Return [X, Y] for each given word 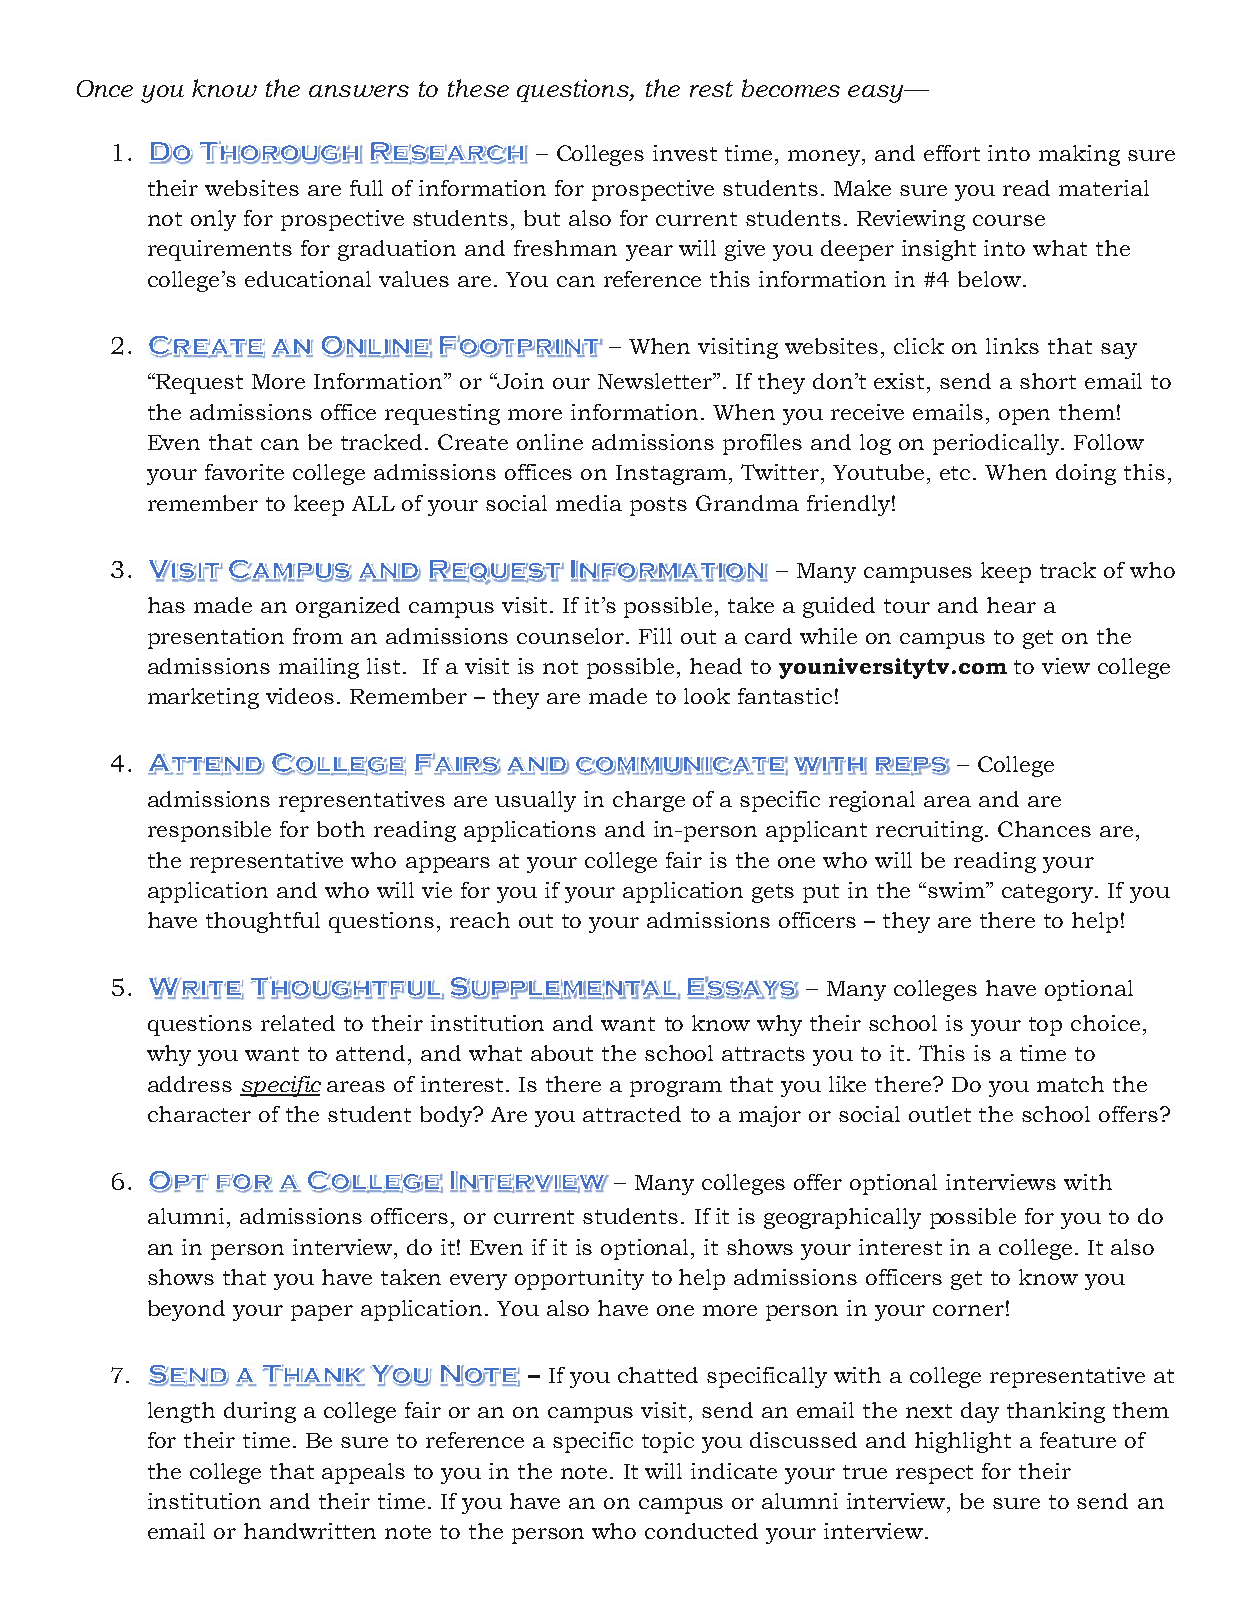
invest [685, 153]
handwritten [310, 1531]
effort [952, 153]
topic [668, 1442]
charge [649, 801]
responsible [209, 831]
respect [934, 1474]
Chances [1044, 829]
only [213, 220]
